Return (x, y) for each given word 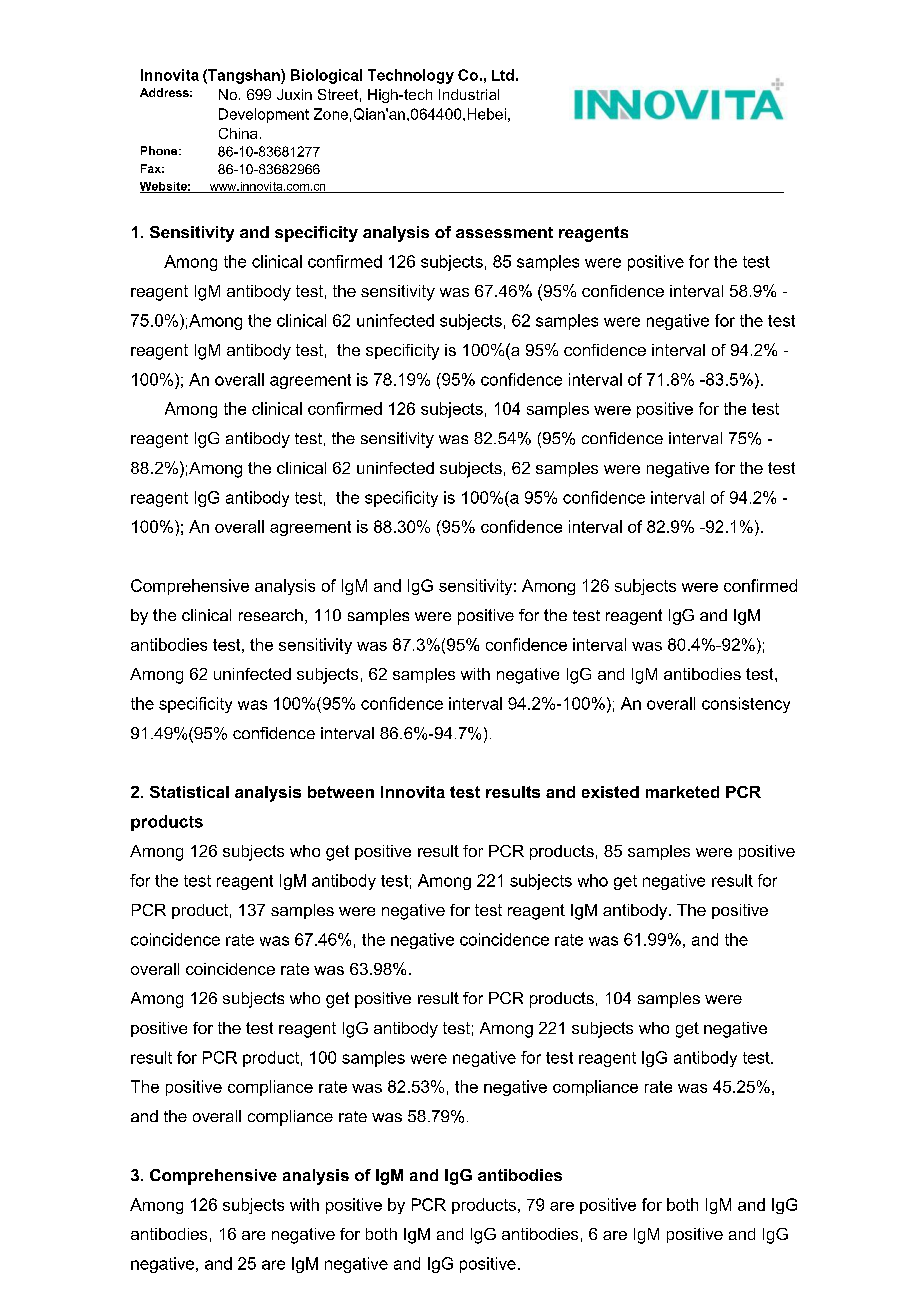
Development (264, 115)
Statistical (189, 792)
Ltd (503, 75)
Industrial (469, 94)
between (341, 792)
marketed (682, 792)
